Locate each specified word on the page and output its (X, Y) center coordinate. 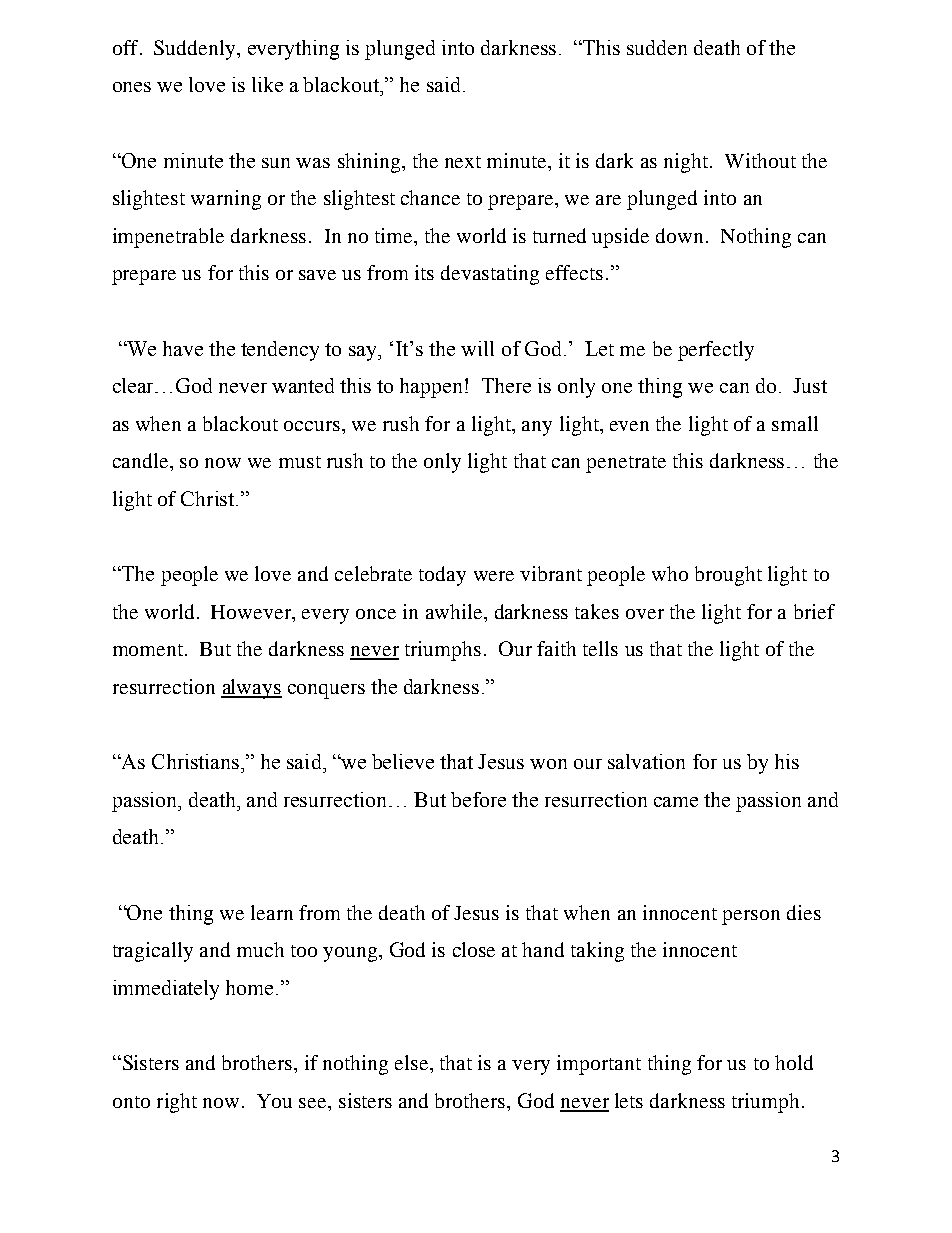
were (494, 576)
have (183, 348)
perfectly (716, 351)
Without (760, 160)
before (478, 799)
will (477, 348)
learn (272, 912)
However (252, 613)
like (267, 84)
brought (728, 576)
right (177, 1103)
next (463, 162)
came (676, 802)
